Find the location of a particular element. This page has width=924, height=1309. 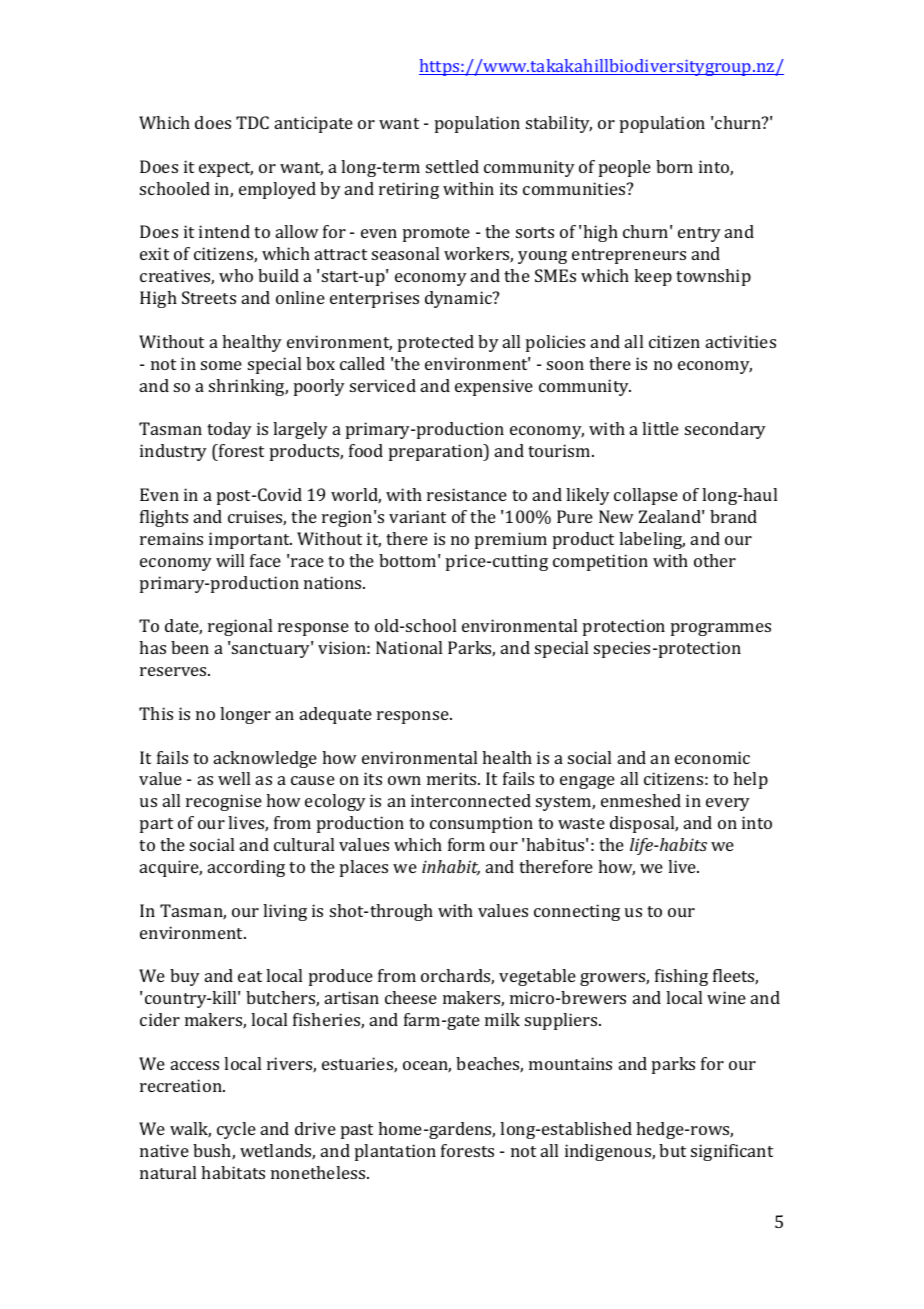

settled is located at coordinates (452, 166).
